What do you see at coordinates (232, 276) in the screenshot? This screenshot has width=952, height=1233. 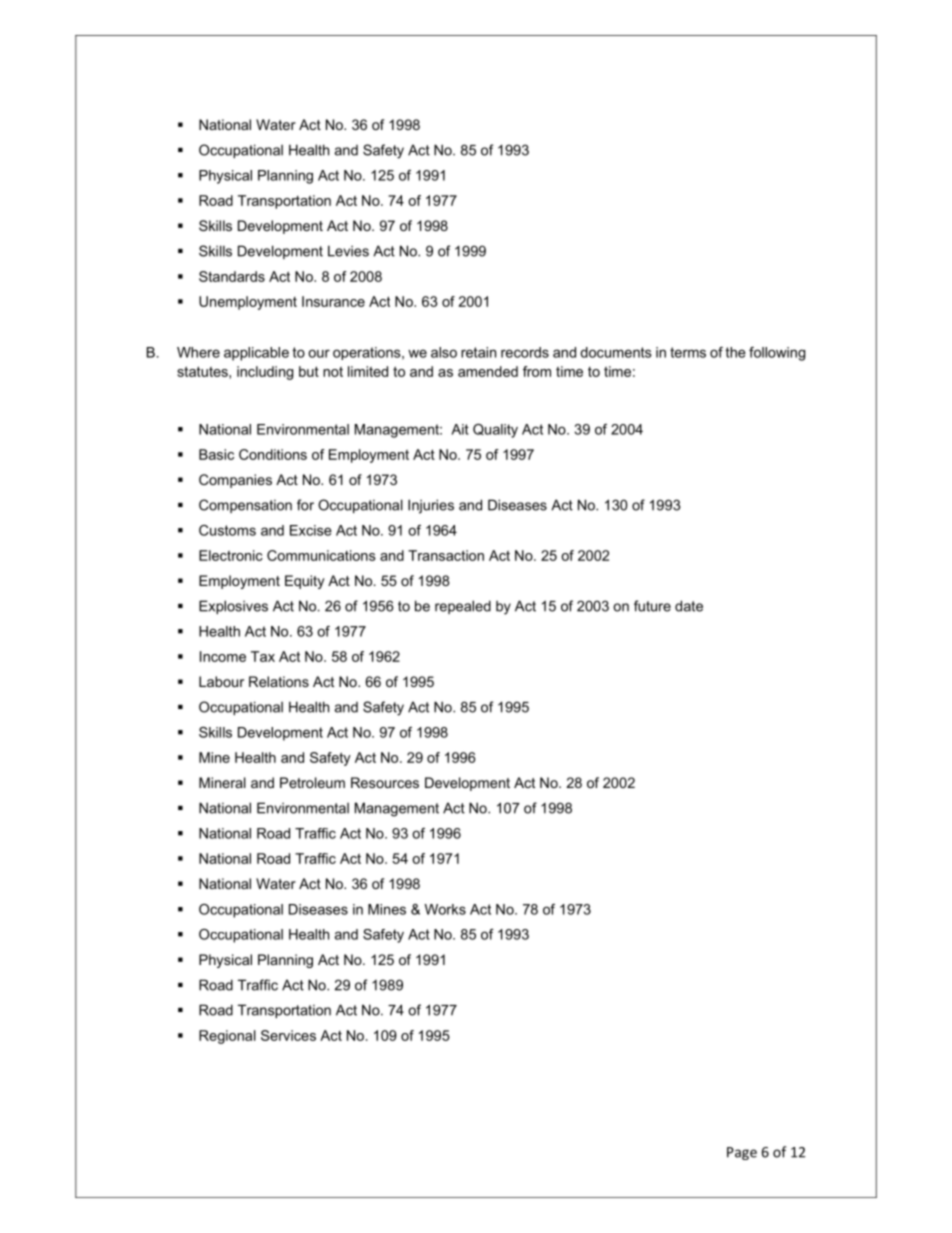 I see `Standards` at bounding box center [232, 276].
